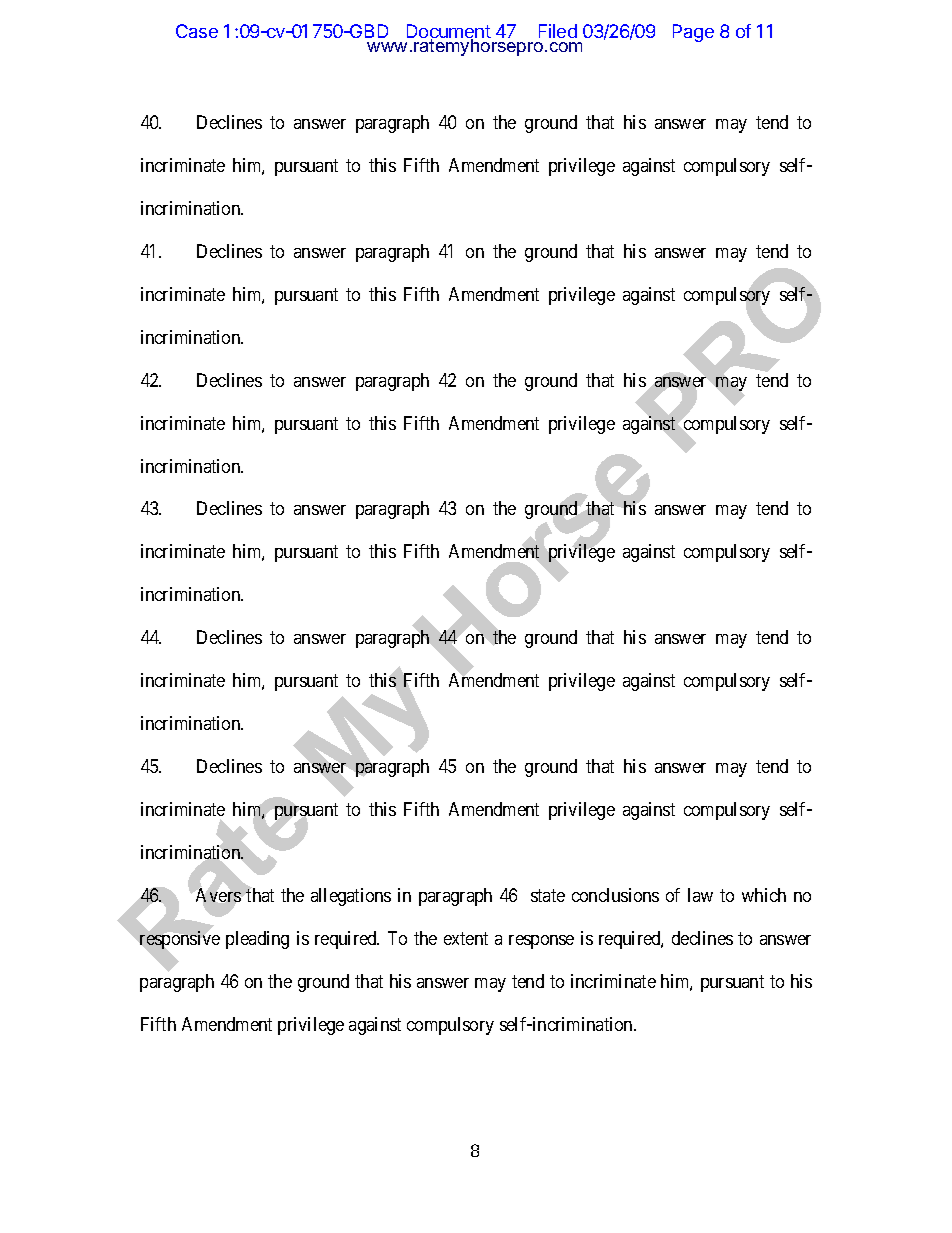 This screenshot has height=1233, width=952. Describe the element at coordinates (351, 897) in the screenshot. I see `allegations` at that location.
